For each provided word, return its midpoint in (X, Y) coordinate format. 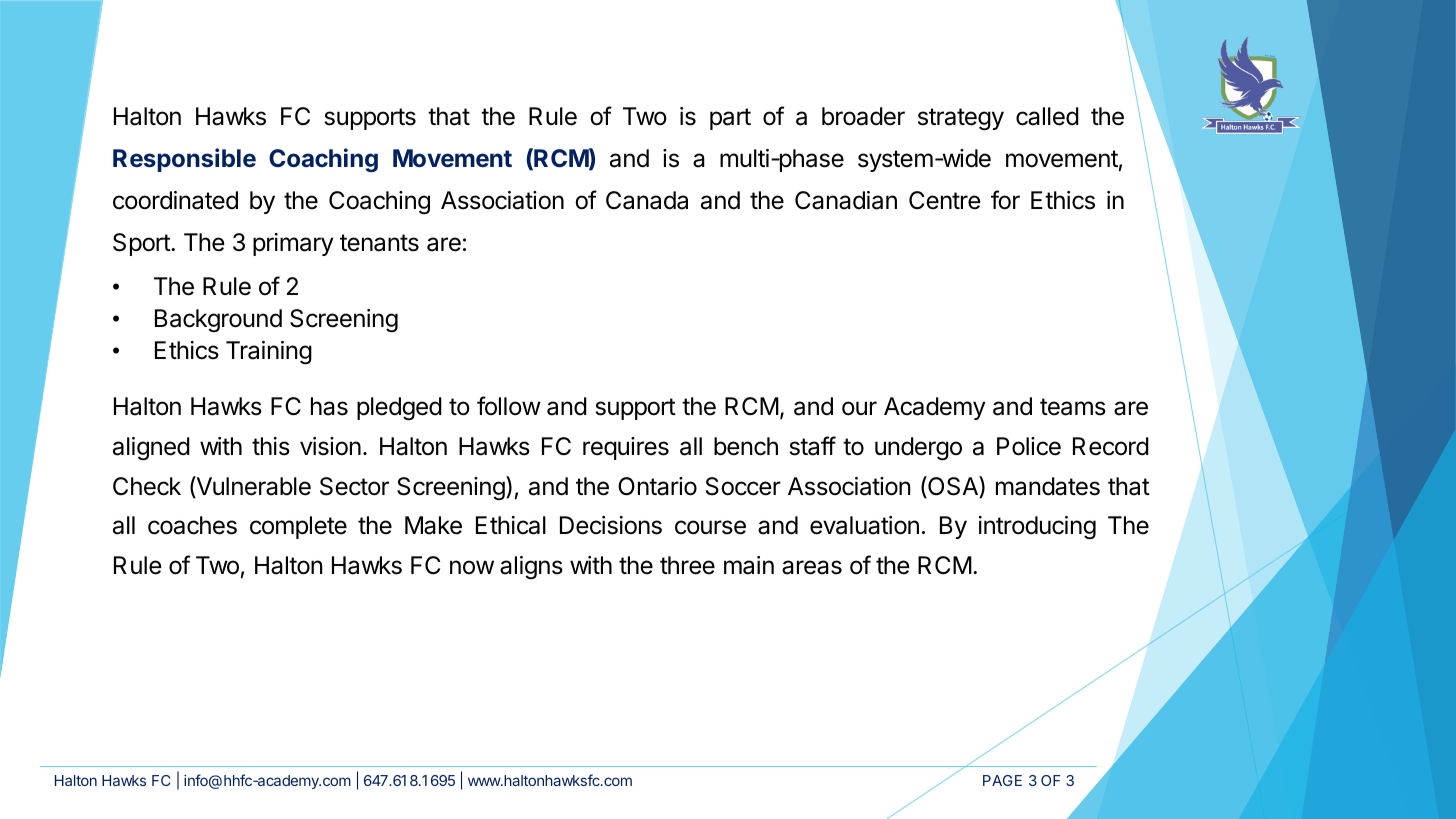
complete (298, 527)
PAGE (1002, 780)
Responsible (184, 160)
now (472, 567)
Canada (647, 200)
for (1005, 200)
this (271, 446)
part (730, 119)
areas (812, 567)
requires (626, 448)
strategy (961, 119)
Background (218, 320)
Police (1029, 446)
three (687, 565)
